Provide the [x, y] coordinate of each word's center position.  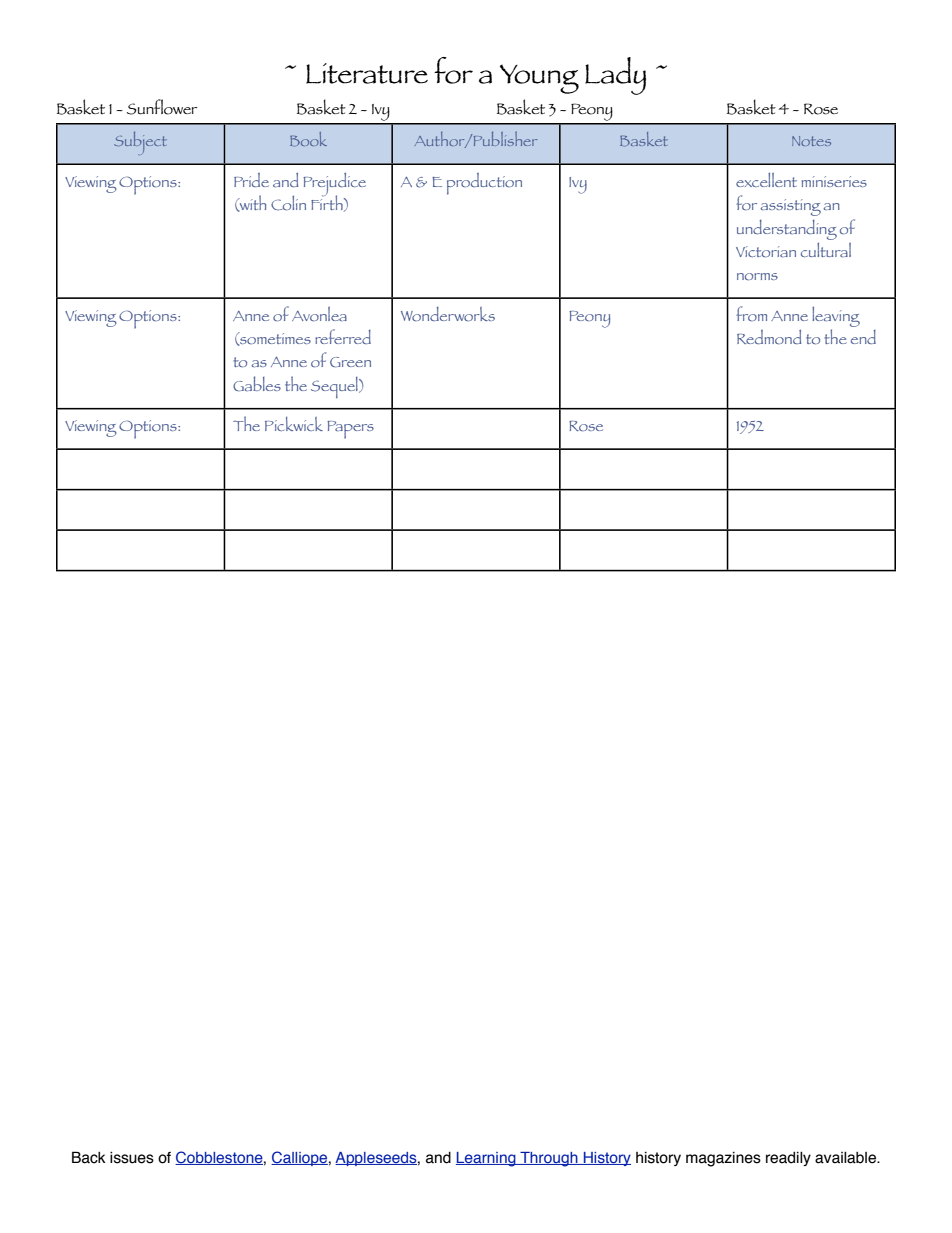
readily [788, 1159]
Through [549, 1159]
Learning [487, 1159]
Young [539, 79]
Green [350, 362]
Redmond [769, 337]
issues [132, 1157]
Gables [257, 383]
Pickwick [294, 424]
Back [89, 1157]
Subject [140, 143]
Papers [350, 430]
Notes [811, 141]
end [863, 337]
